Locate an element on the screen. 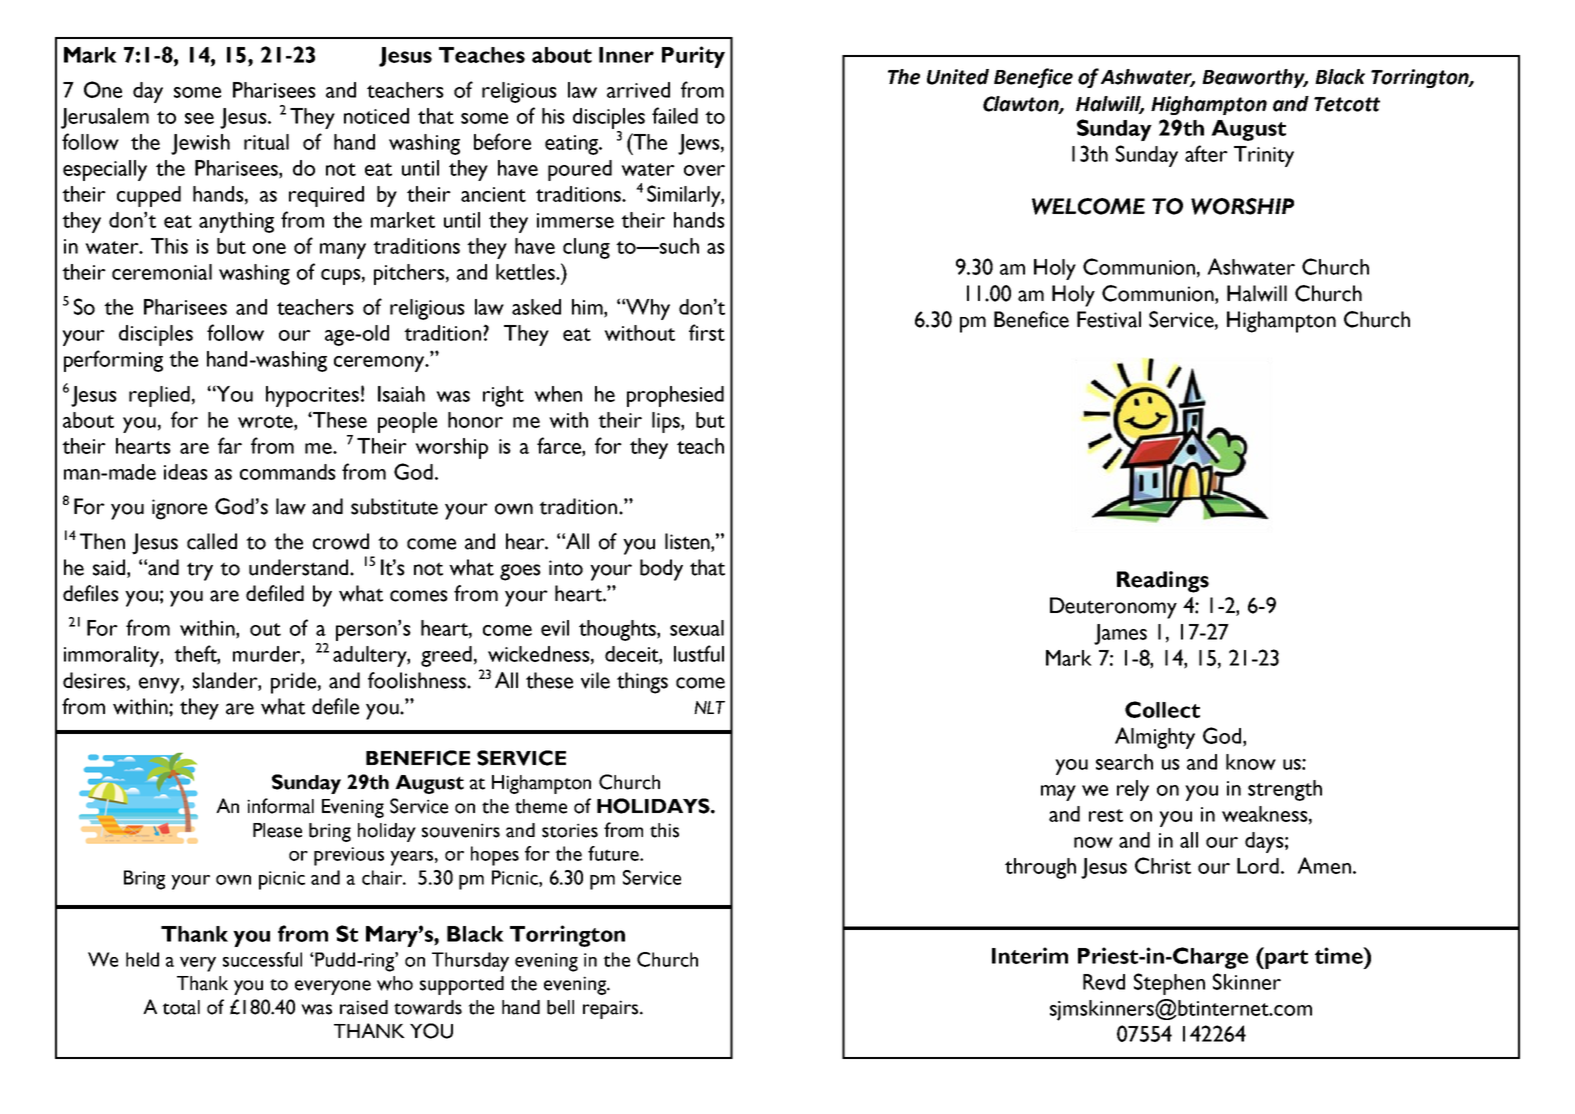 The image size is (1575, 1114). NLT is located at coordinates (709, 707).
